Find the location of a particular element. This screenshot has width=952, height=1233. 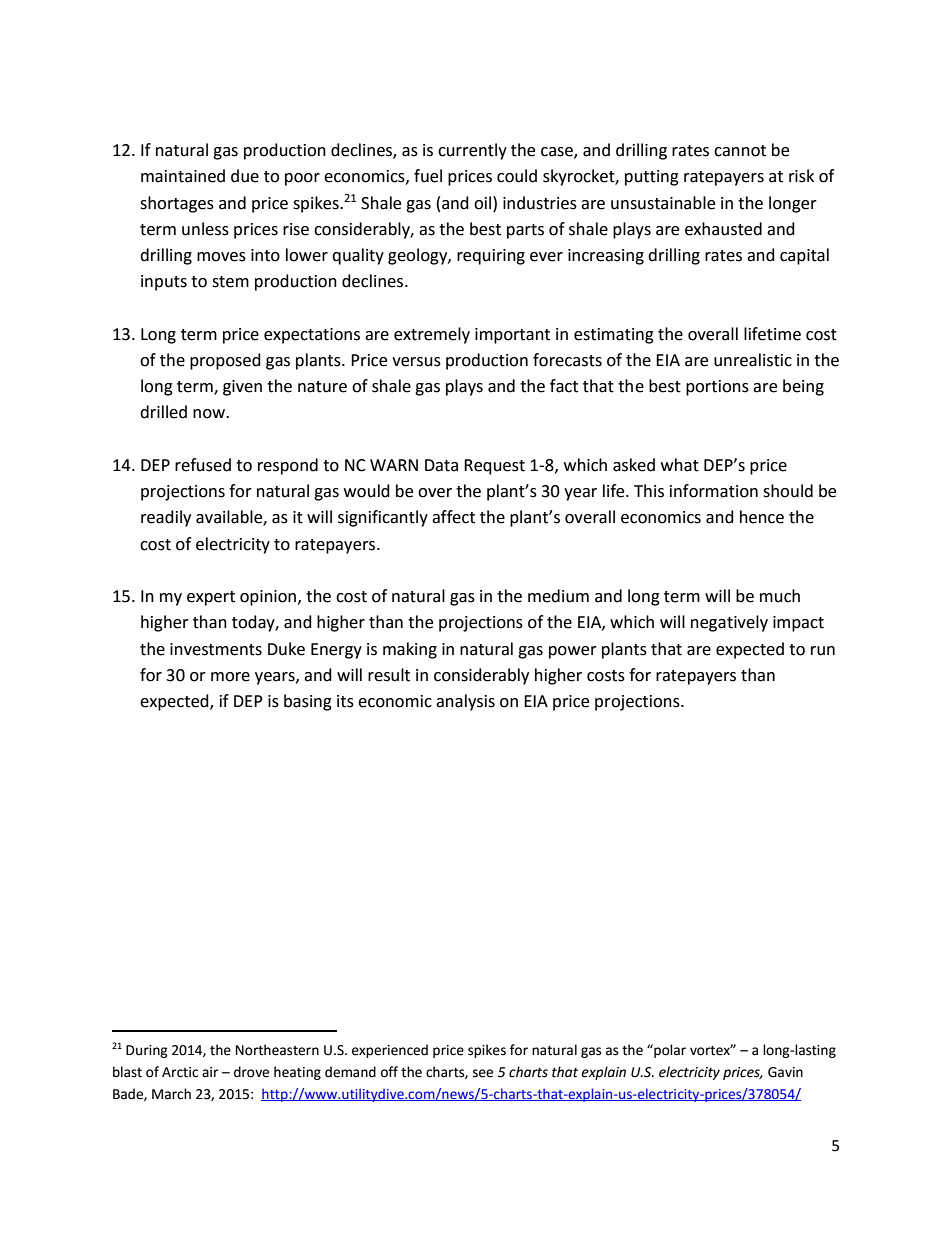

run is located at coordinates (823, 651).
